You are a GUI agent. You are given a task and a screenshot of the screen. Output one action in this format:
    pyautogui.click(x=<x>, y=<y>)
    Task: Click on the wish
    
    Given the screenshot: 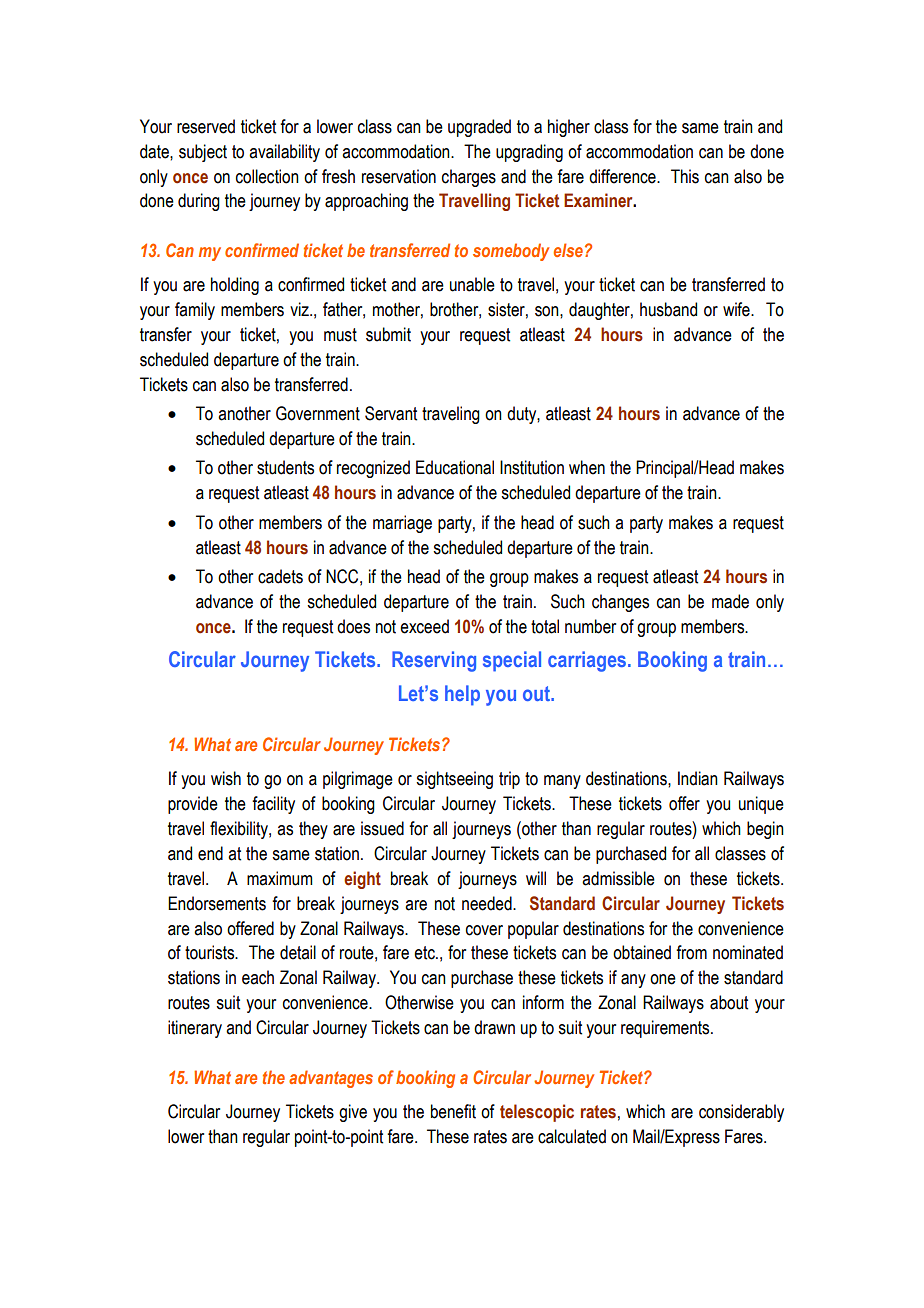 What is the action you would take?
    pyautogui.click(x=226, y=778)
